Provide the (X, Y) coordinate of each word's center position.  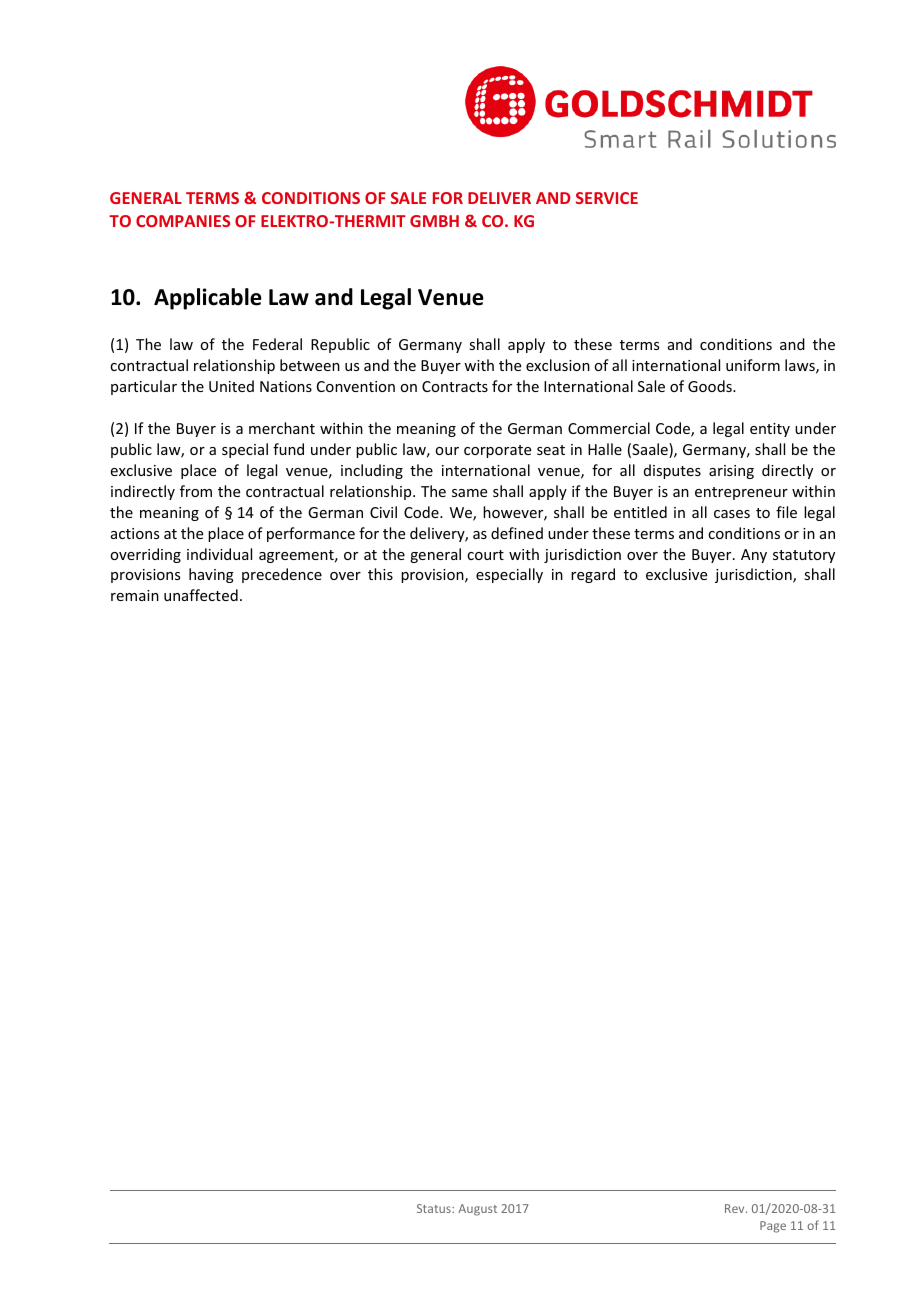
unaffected (201, 595)
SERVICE (607, 198)
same (469, 493)
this (380, 574)
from (196, 491)
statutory (804, 556)
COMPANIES (183, 221)
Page (773, 1227)
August (477, 1210)
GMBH (434, 221)
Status (435, 1208)
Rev (736, 1208)
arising (731, 472)
